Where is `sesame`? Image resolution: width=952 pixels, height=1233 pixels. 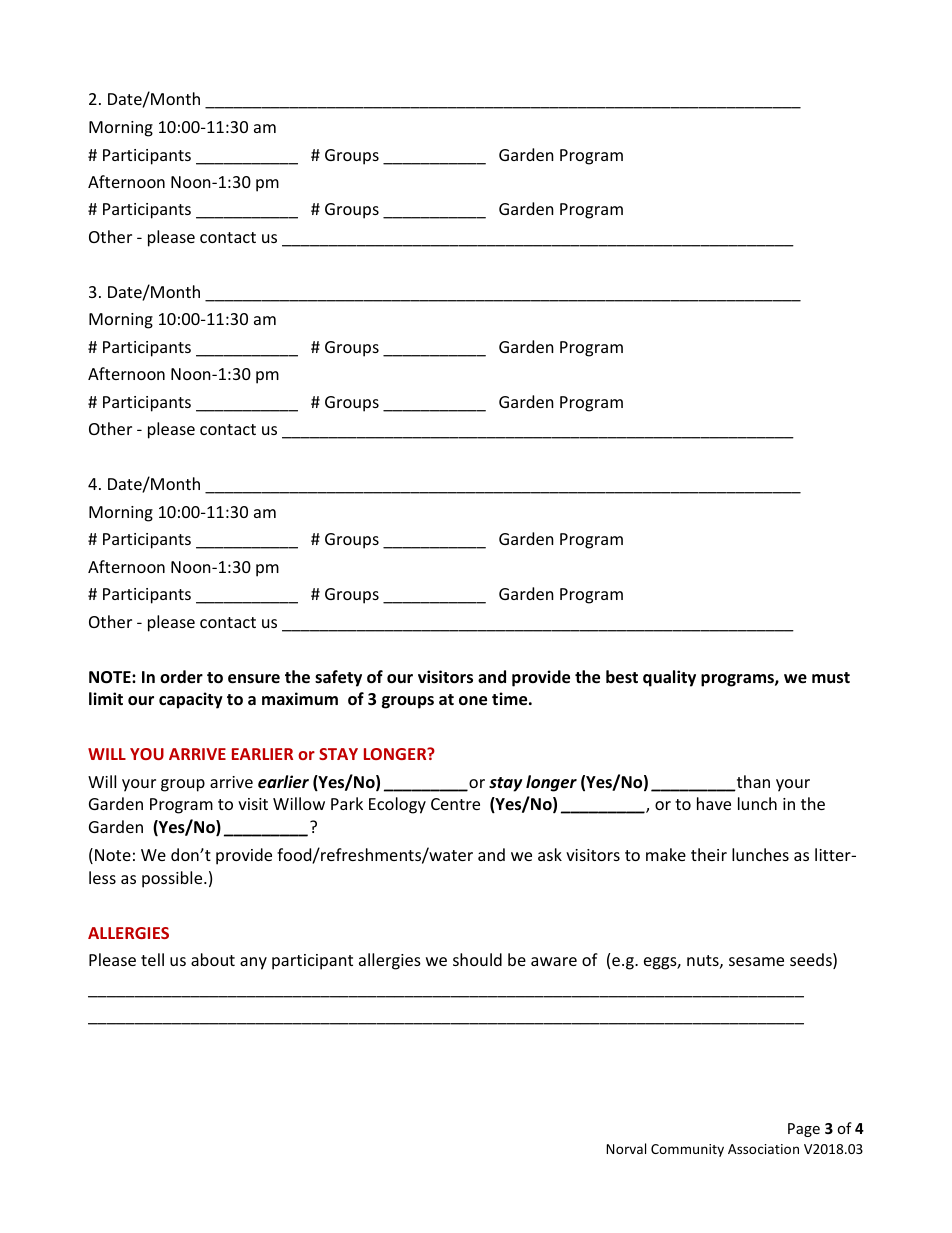 sesame is located at coordinates (756, 961).
